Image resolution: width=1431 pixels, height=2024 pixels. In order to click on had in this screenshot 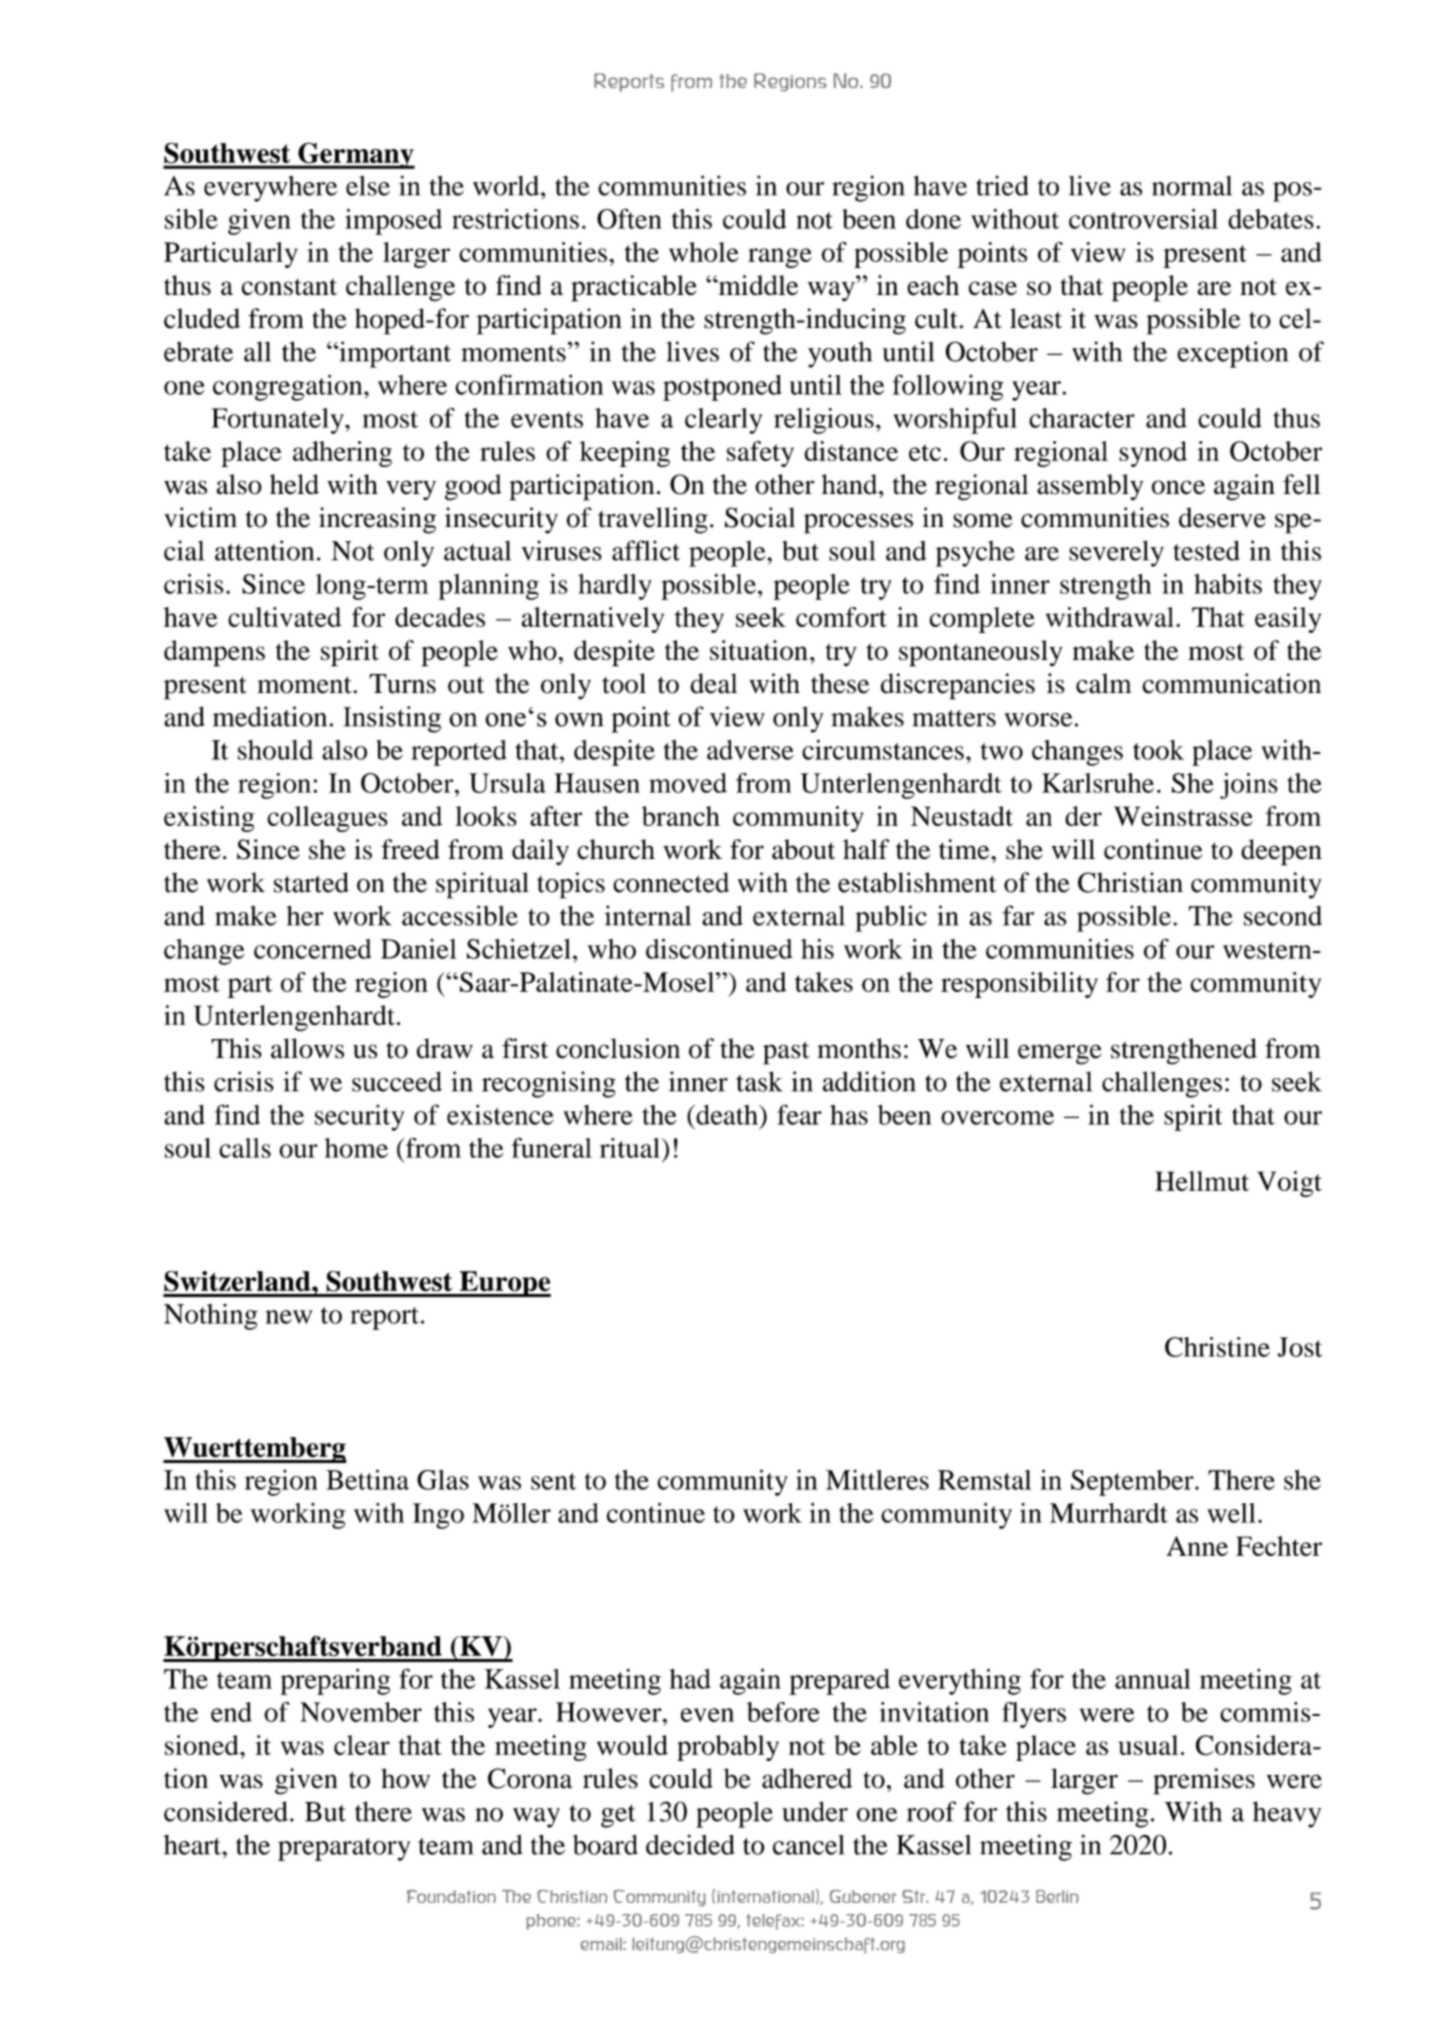, I will do `click(690, 1679)`.
